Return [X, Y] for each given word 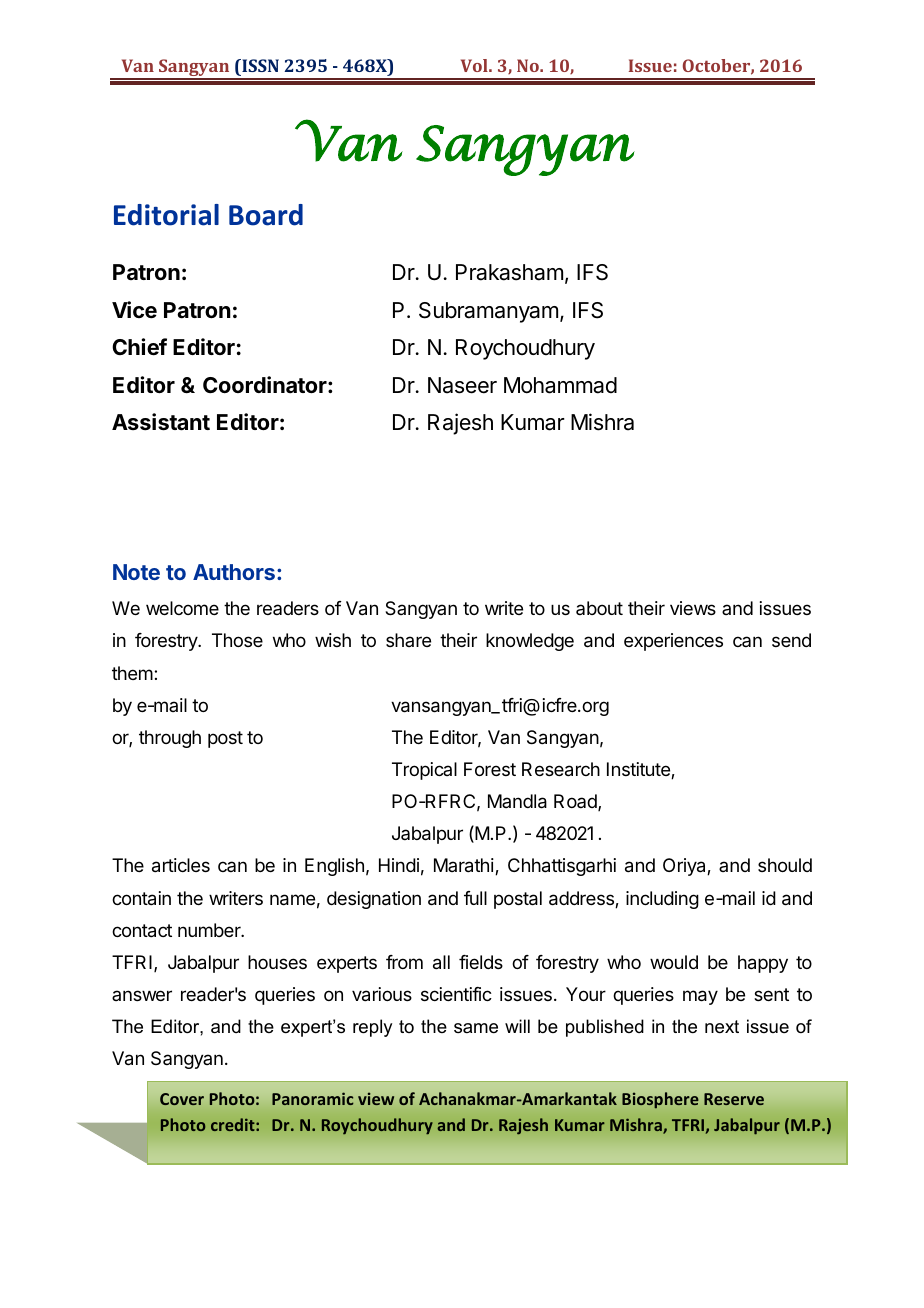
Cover [182, 1099]
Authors [234, 572]
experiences [673, 642]
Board [266, 215]
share [408, 640]
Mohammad [560, 385]
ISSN [259, 65]
